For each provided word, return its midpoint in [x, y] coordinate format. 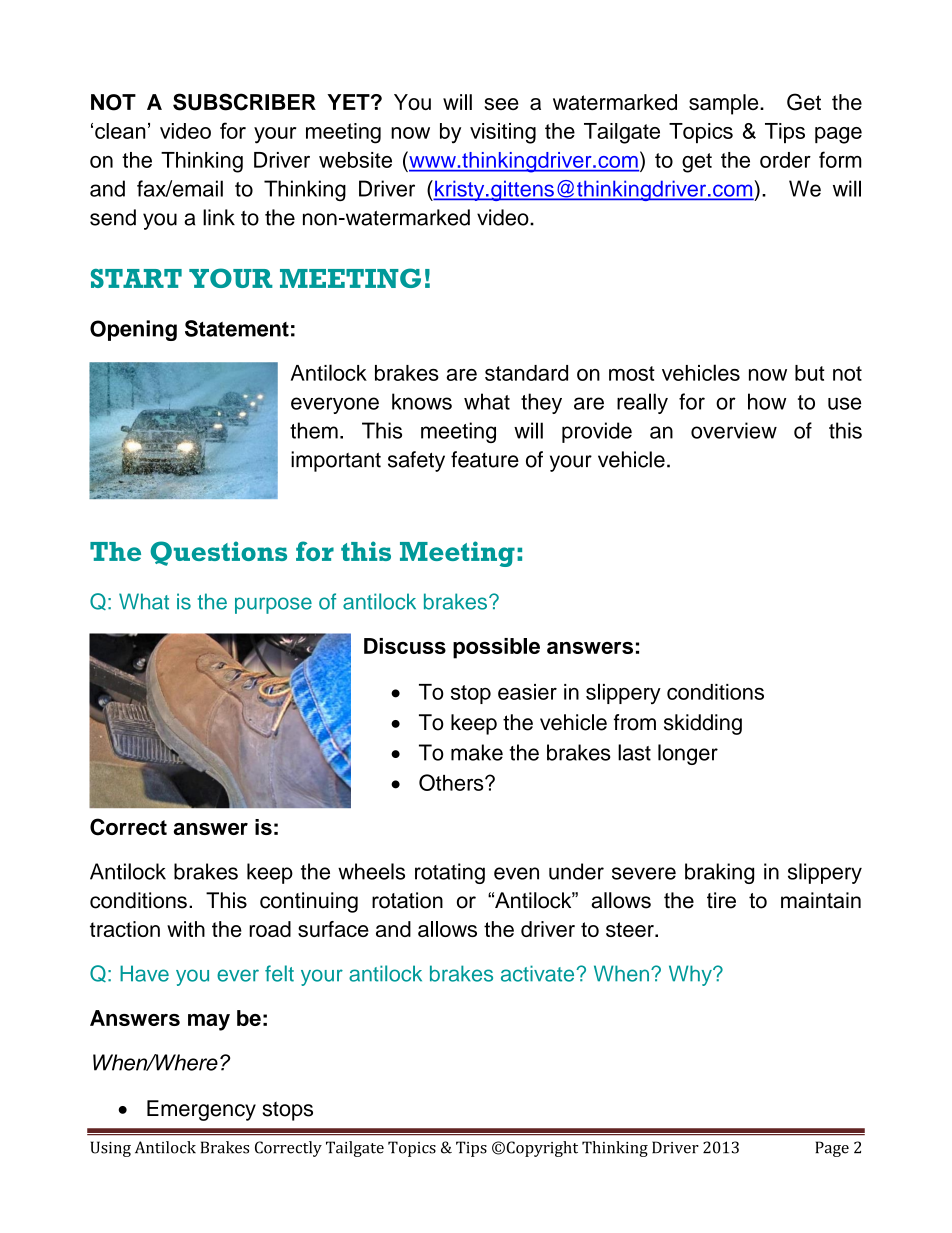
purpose [273, 605]
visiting [503, 133]
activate [537, 973]
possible [496, 648]
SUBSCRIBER [244, 102]
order [785, 160]
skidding [703, 724]
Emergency [201, 1110]
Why [691, 975]
